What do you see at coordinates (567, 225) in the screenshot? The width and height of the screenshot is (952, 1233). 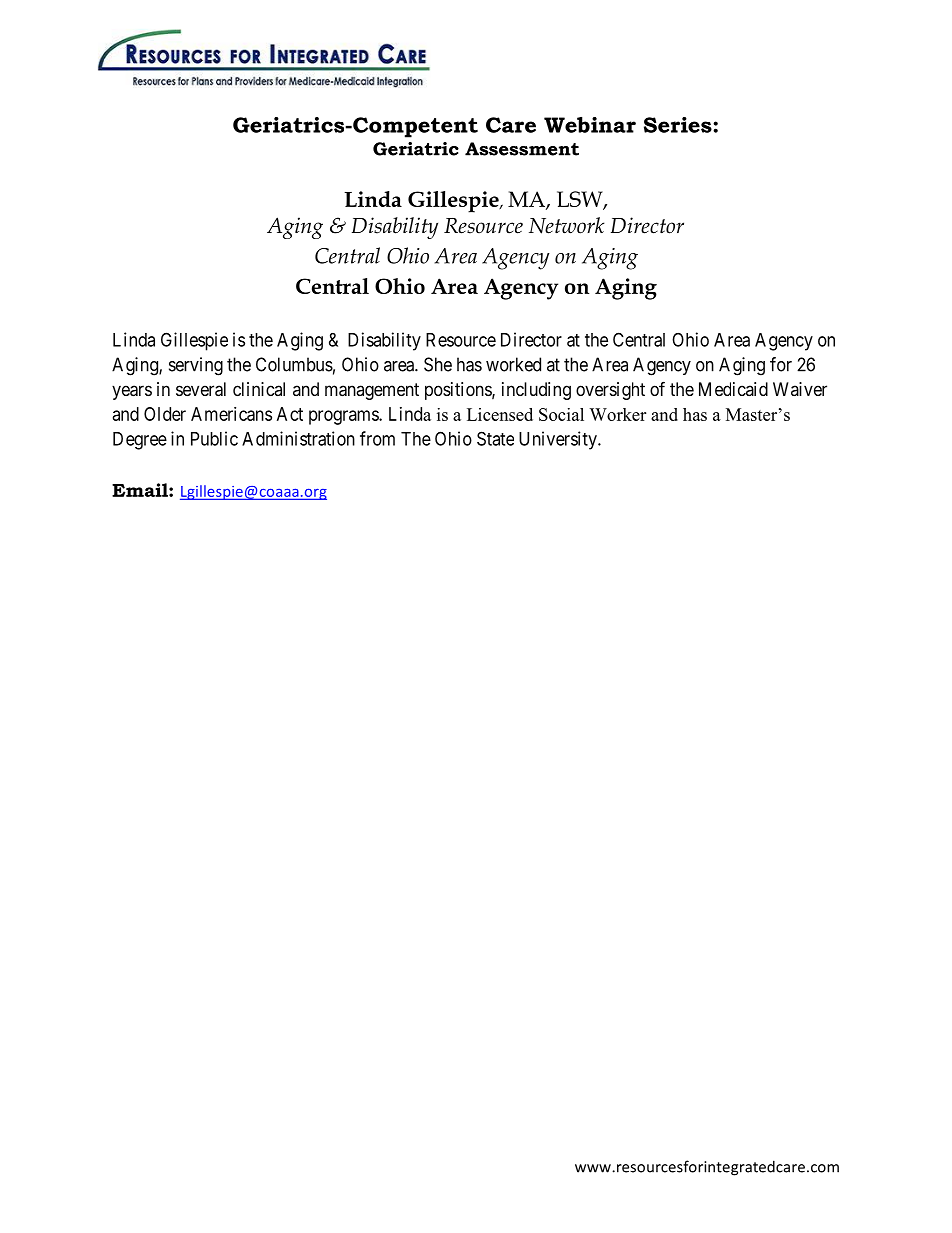 I see `Network` at bounding box center [567, 225].
